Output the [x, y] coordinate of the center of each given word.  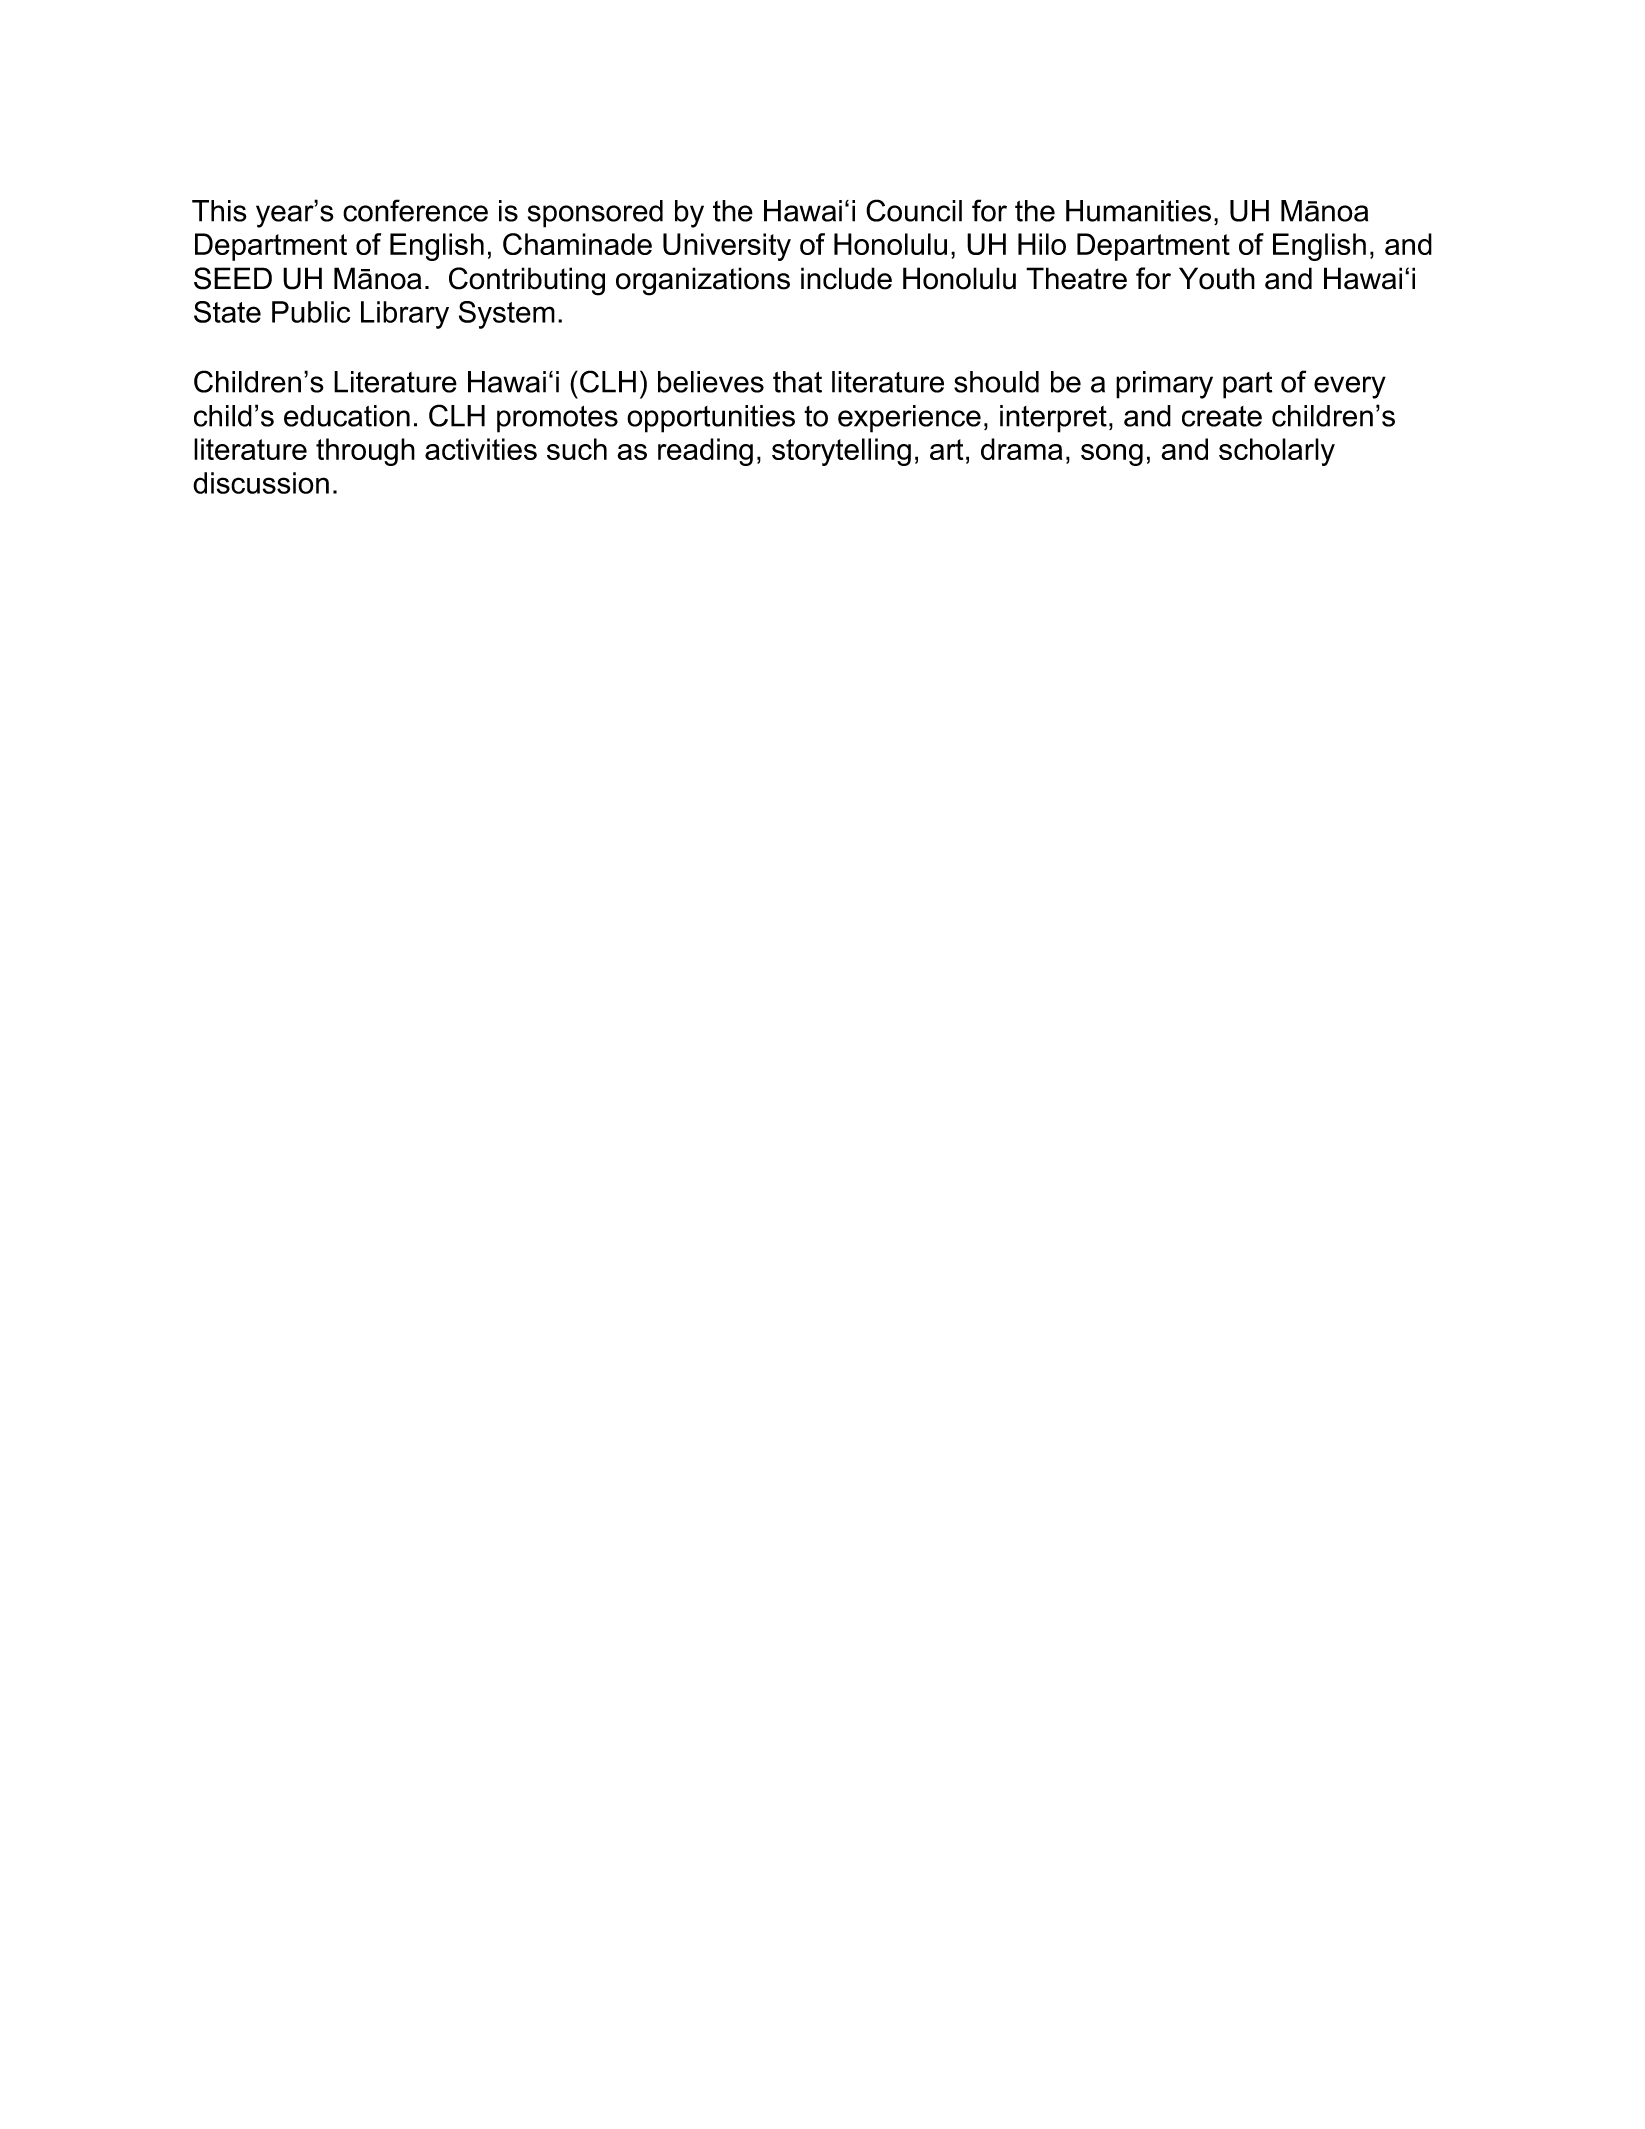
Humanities [1138, 211]
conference [415, 210]
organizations [703, 281]
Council [914, 210]
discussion [261, 483]
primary [1164, 385]
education [347, 416]
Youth [1217, 278]
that [797, 382]
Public [311, 312]
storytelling [841, 452]
